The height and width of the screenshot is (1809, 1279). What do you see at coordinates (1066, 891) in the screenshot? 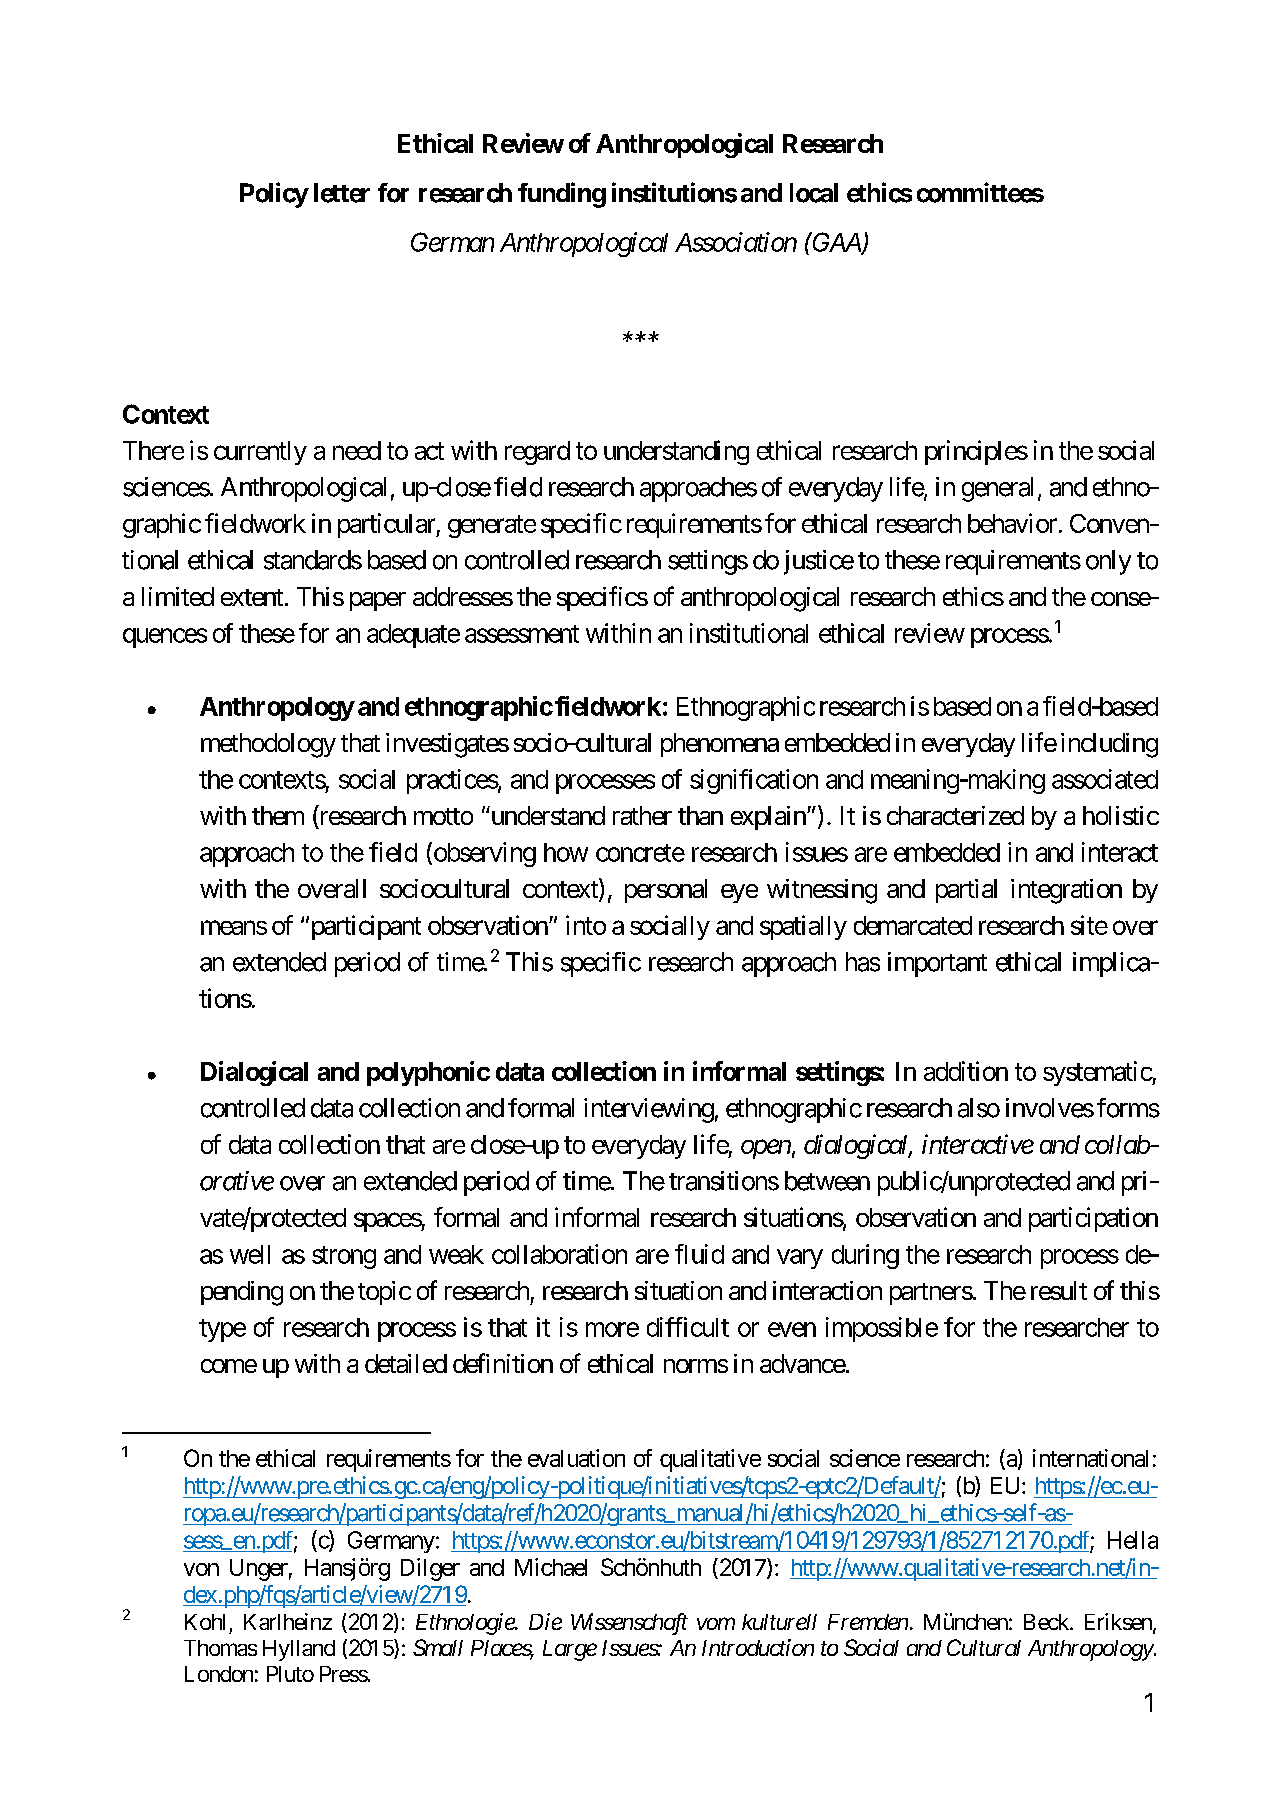
I see `integration` at bounding box center [1066, 891].
